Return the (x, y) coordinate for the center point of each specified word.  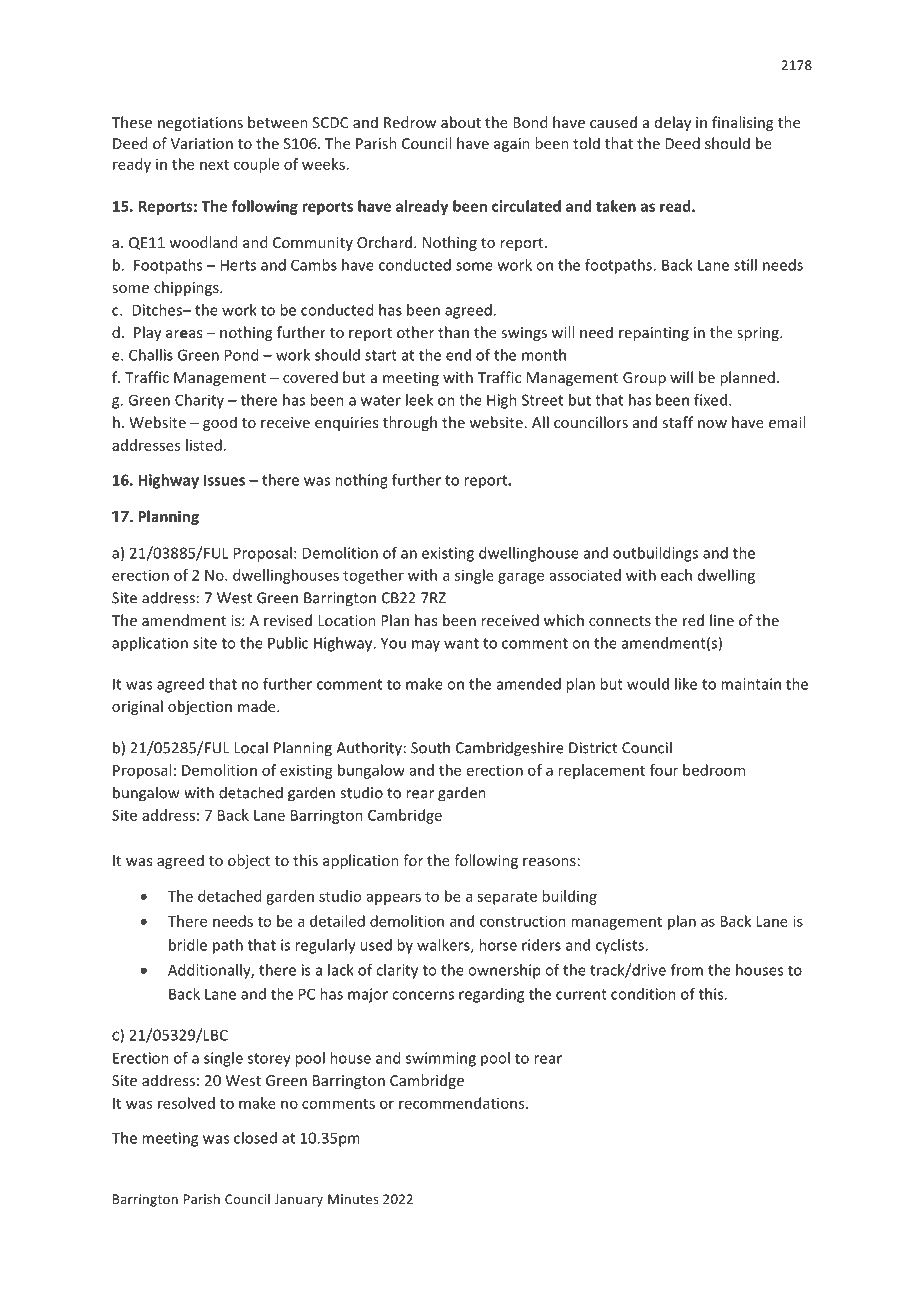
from (687, 970)
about (461, 122)
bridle (188, 945)
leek (419, 400)
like (686, 684)
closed (255, 1138)
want (461, 643)
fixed (710, 400)
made (258, 706)
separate (507, 898)
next (214, 165)
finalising (742, 123)
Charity (199, 401)
